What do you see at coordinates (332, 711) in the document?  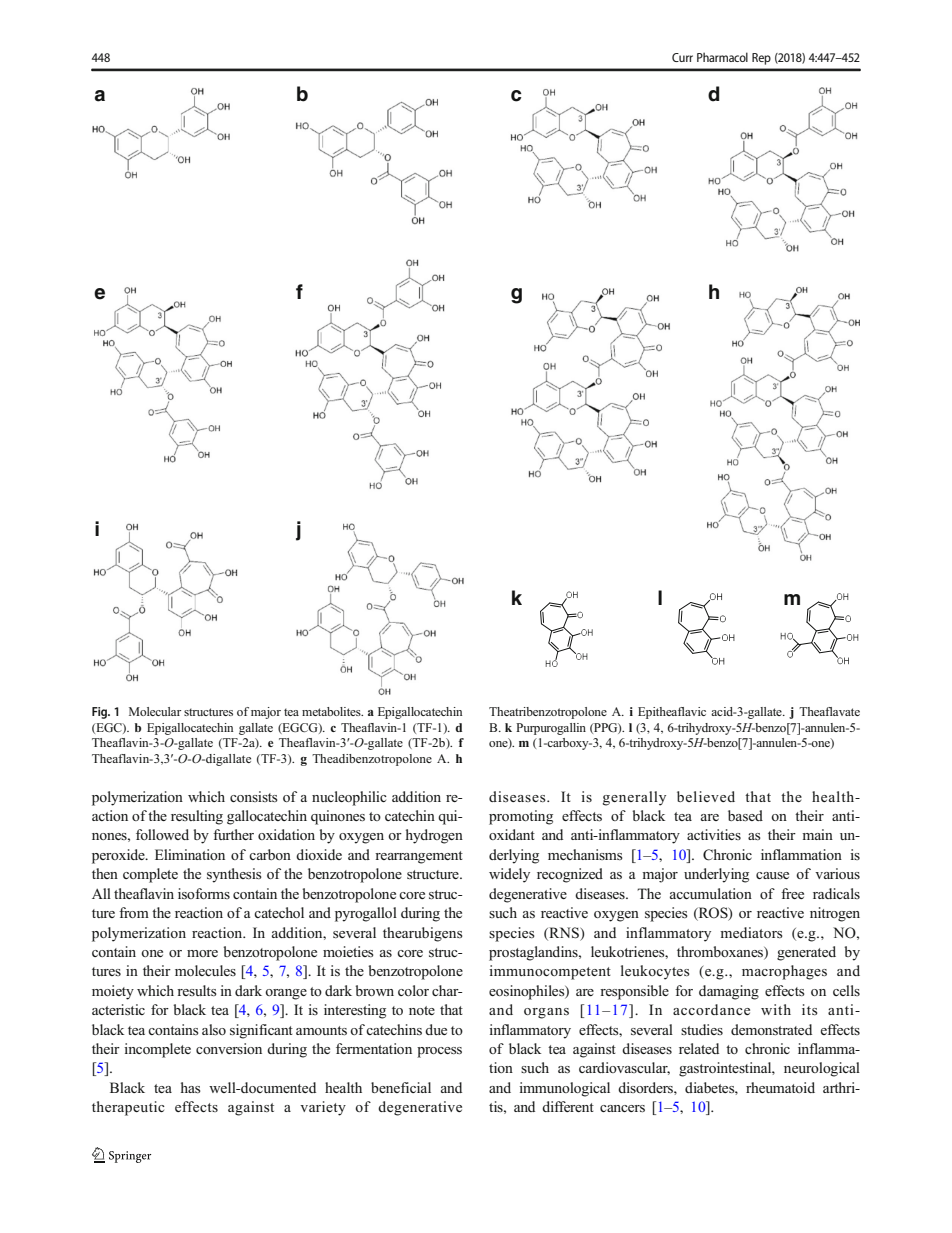 I see `metabolites` at bounding box center [332, 711].
